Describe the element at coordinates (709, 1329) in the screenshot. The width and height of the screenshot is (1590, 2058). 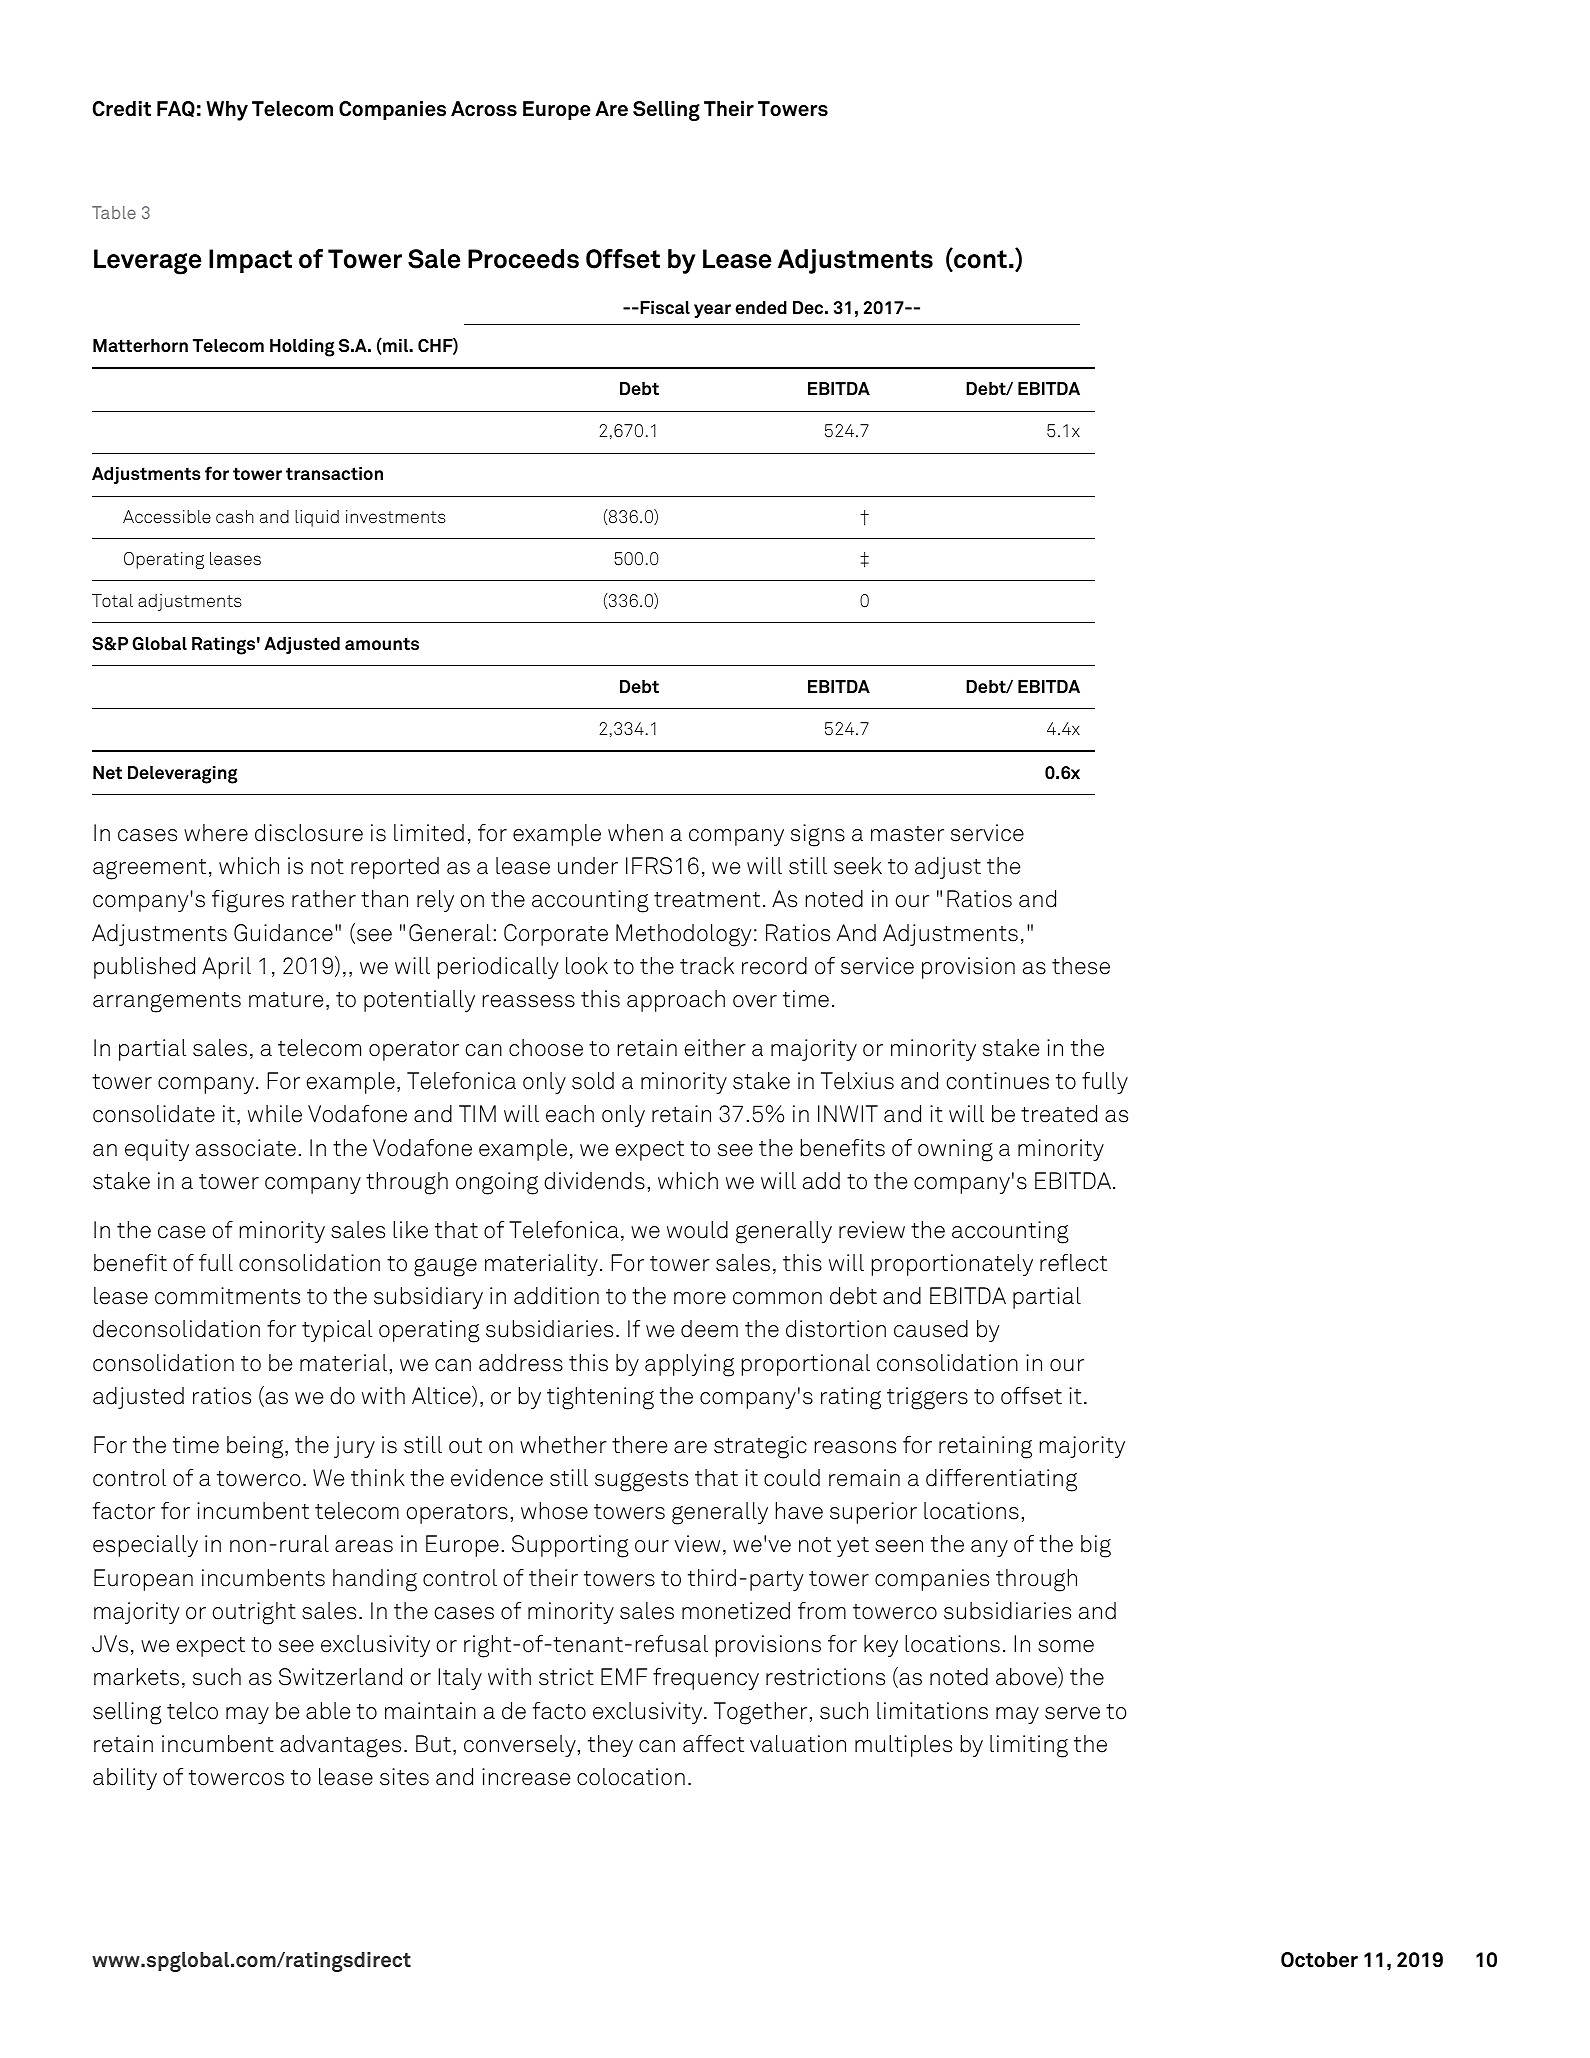
I see `deem` at that location.
